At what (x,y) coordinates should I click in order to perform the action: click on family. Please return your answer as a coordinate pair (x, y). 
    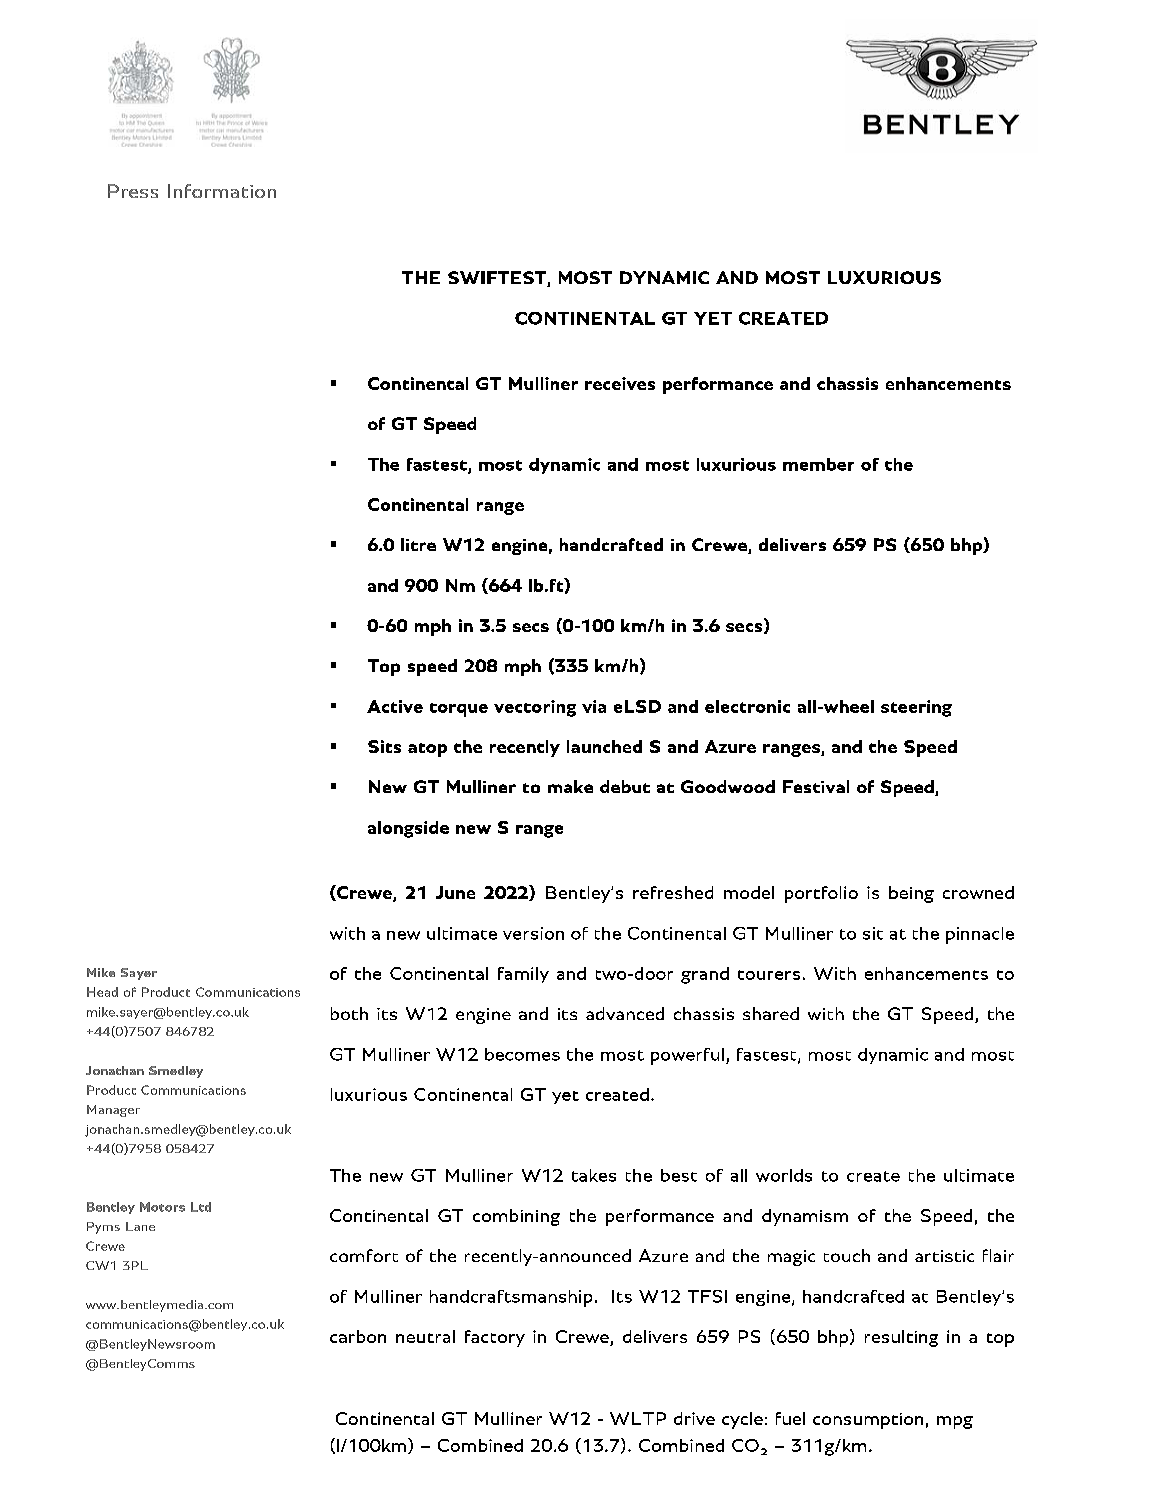
    Looking at the image, I should click on (523, 975).
